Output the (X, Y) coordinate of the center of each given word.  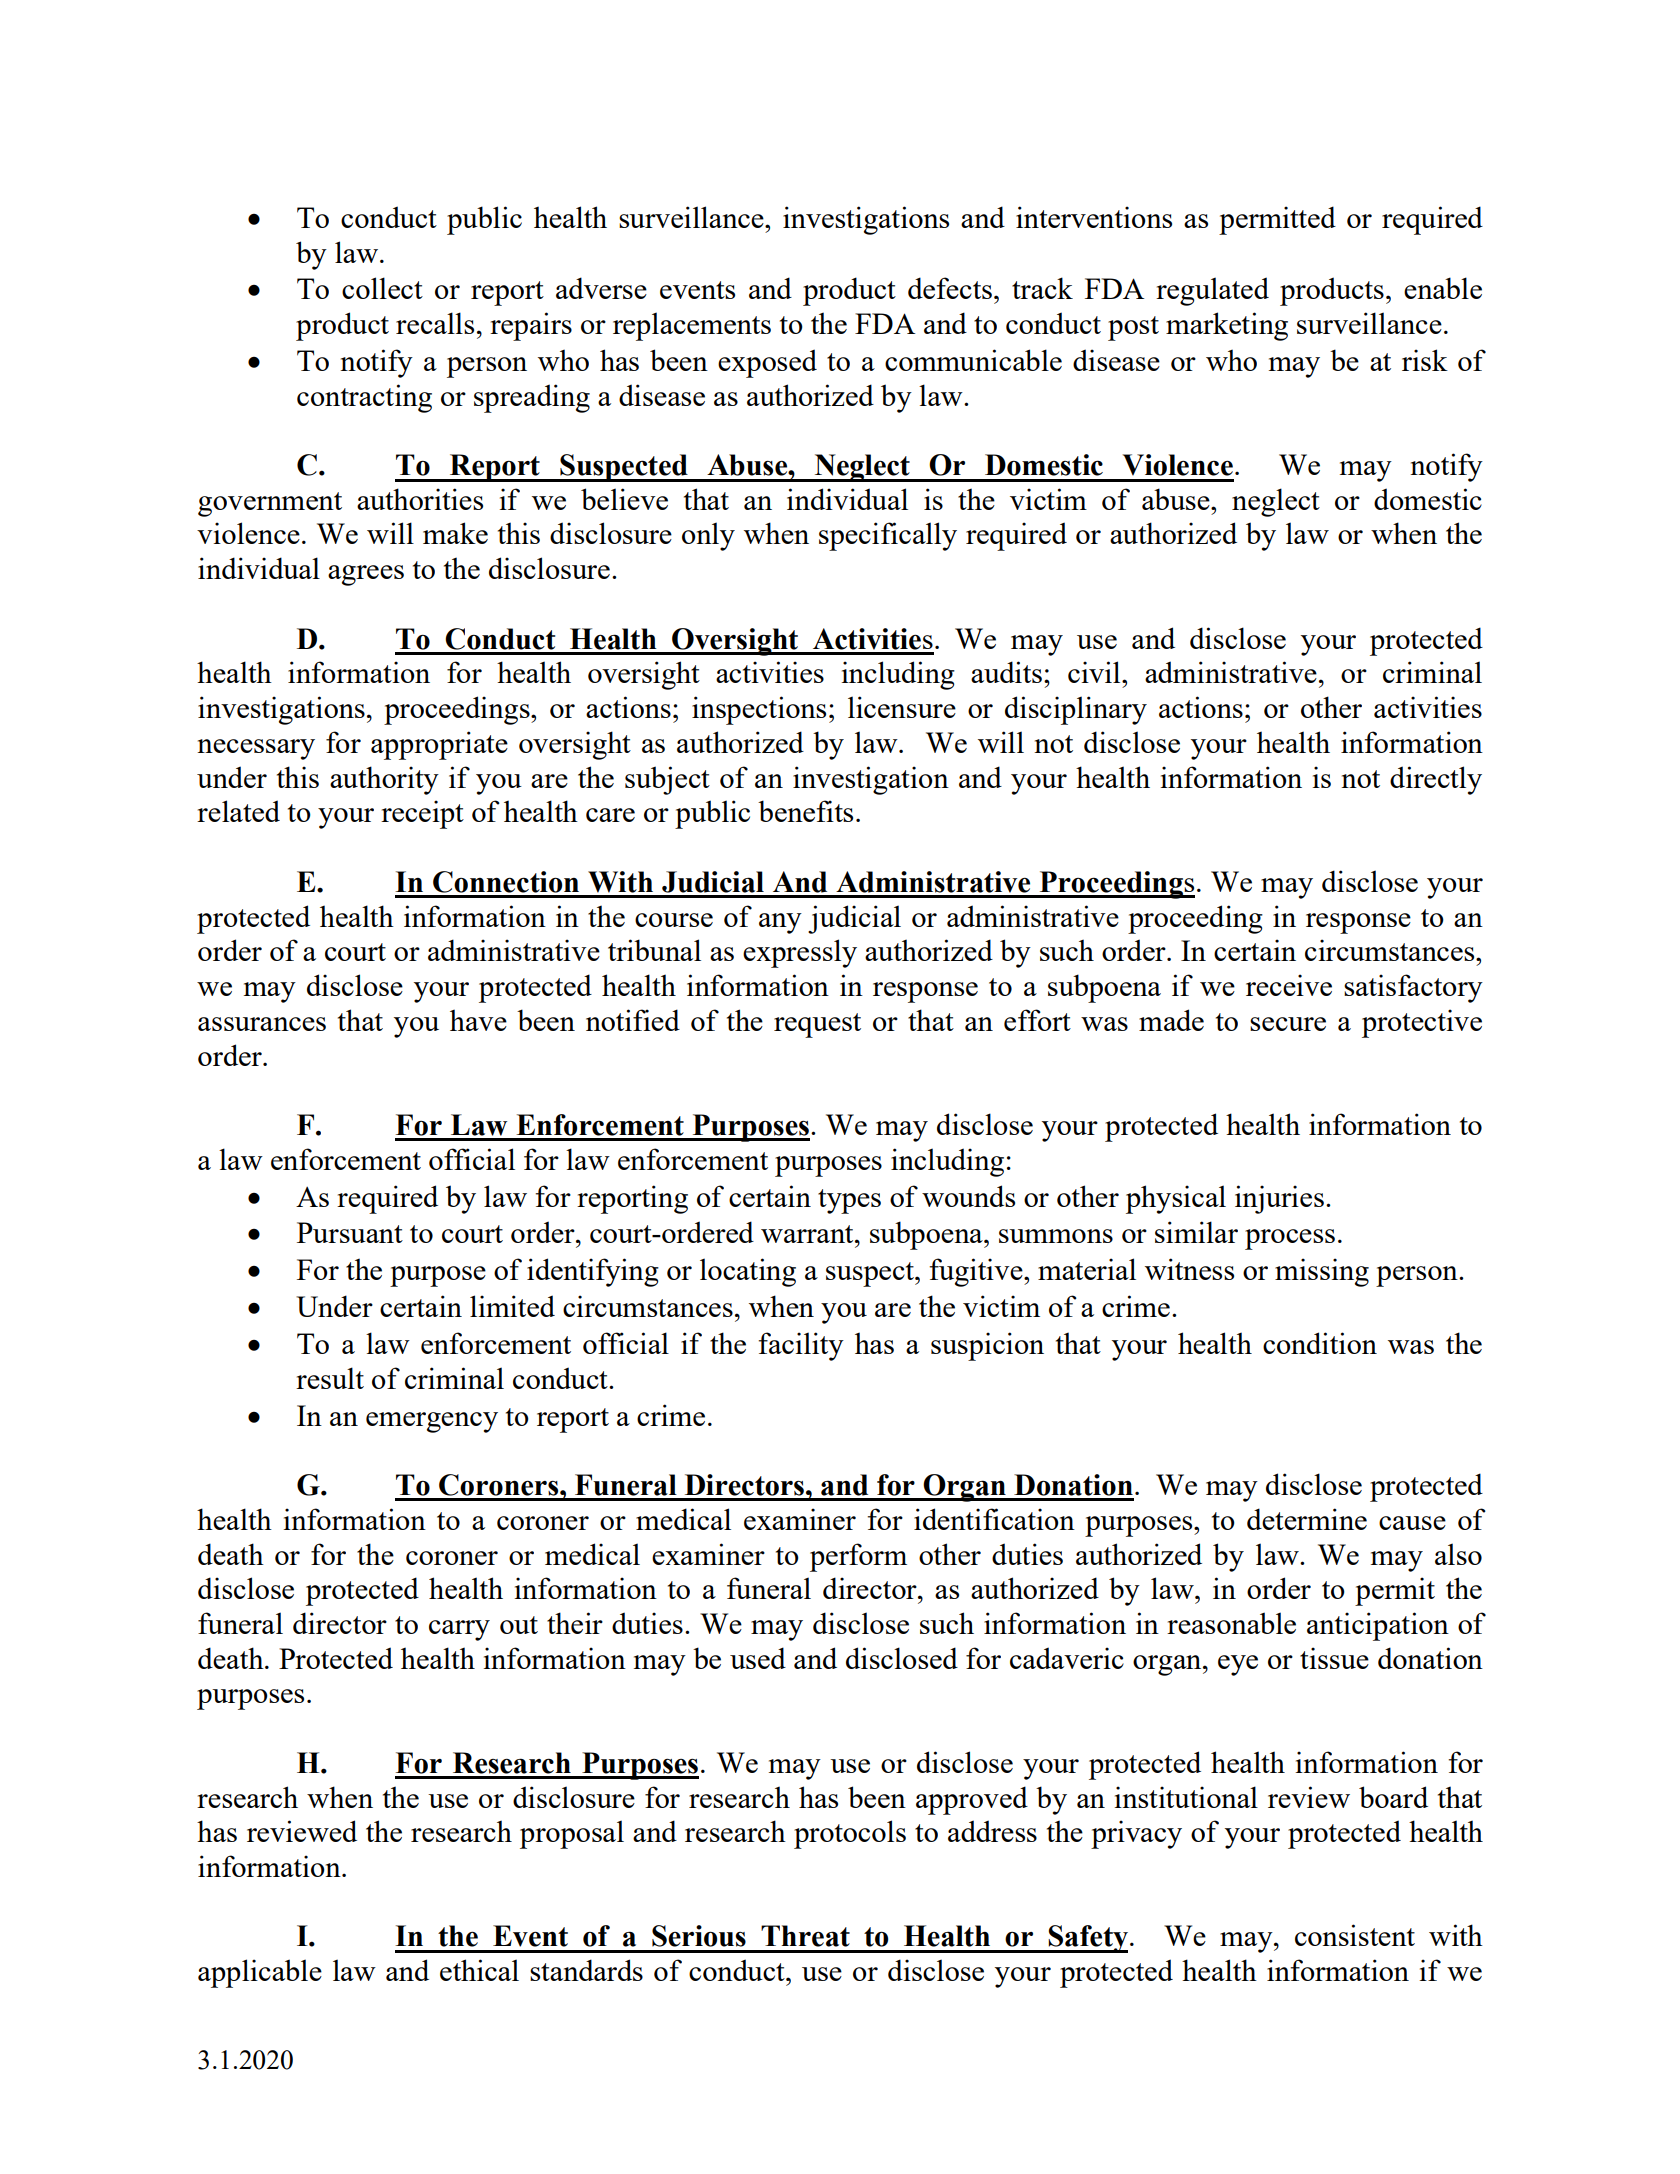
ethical (479, 1970)
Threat (805, 1936)
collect (382, 288)
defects (951, 288)
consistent (1355, 1935)
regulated (1212, 291)
